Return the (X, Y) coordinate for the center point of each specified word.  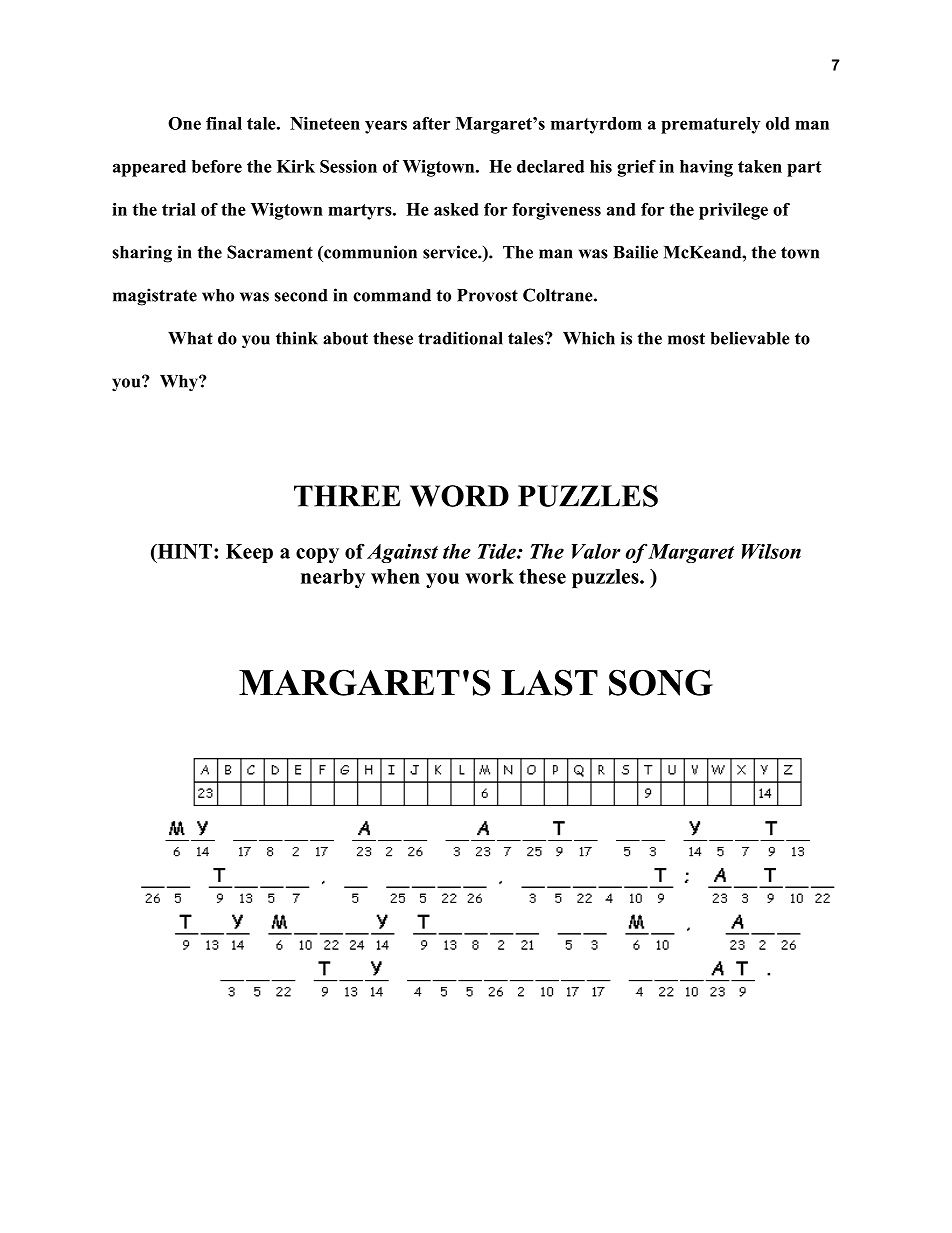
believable (750, 338)
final (224, 123)
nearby (333, 578)
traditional (460, 338)
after (431, 123)
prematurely (710, 125)
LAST (549, 682)
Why (180, 383)
